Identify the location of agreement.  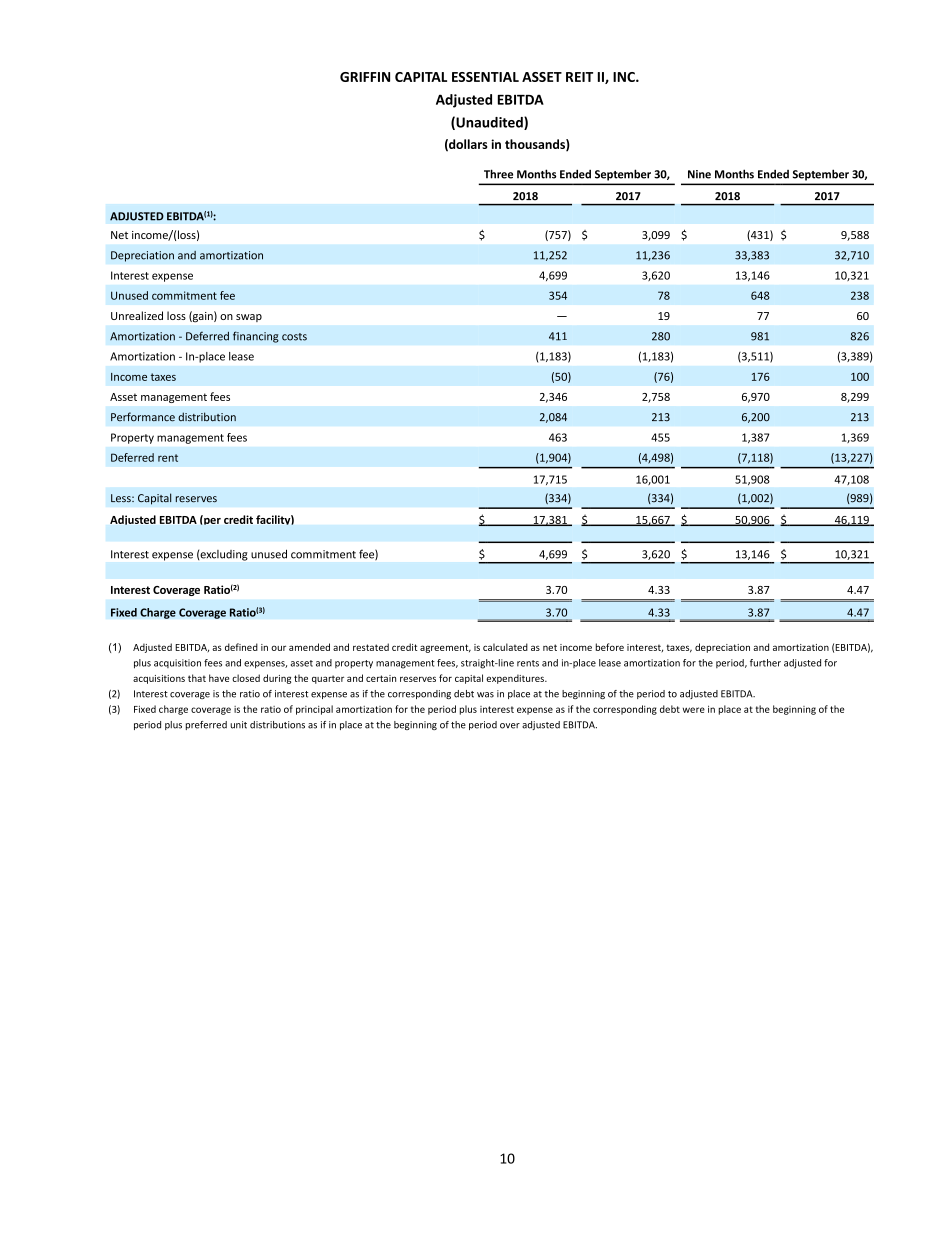
(445, 648).
